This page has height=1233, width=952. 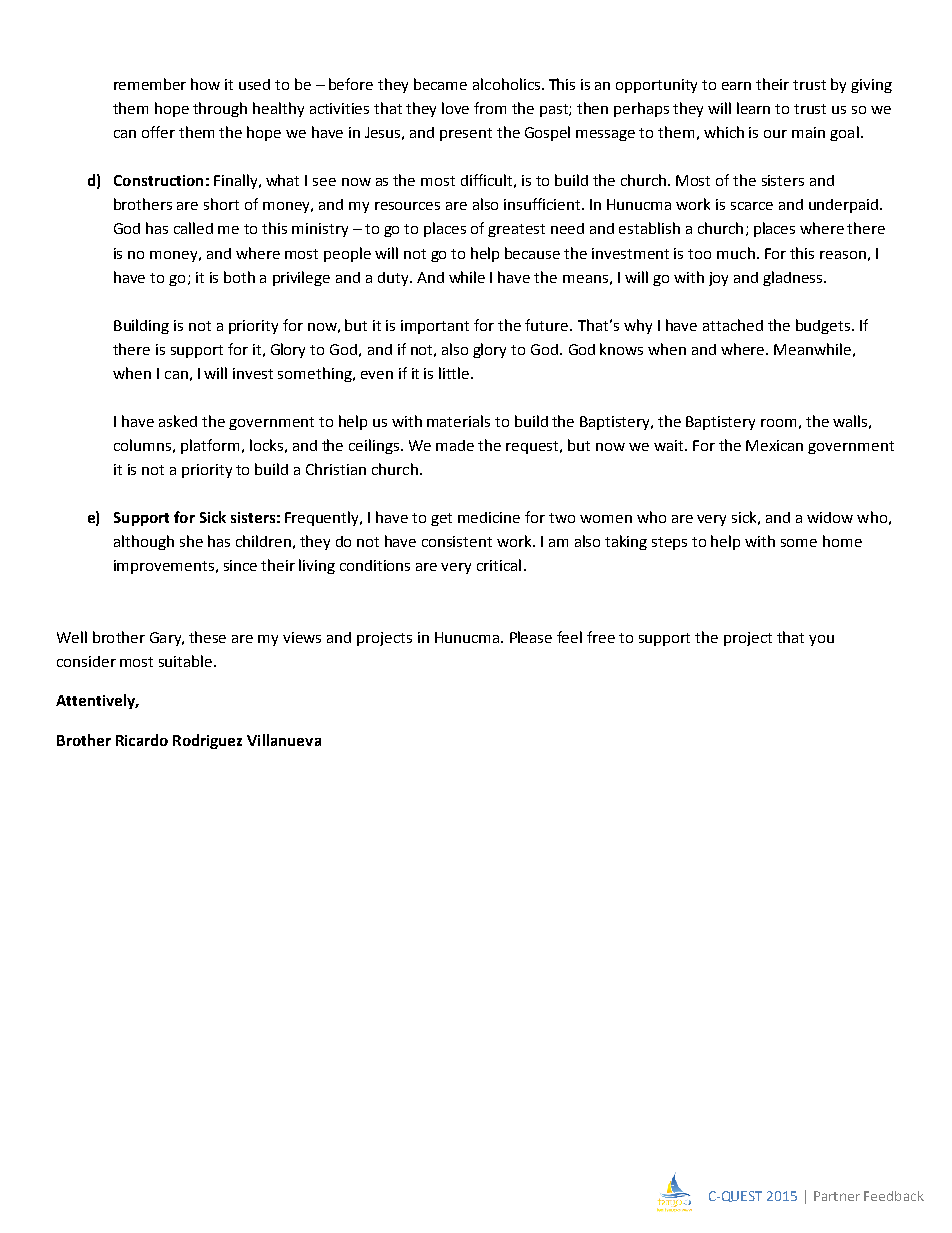 What do you see at coordinates (837, 1196) in the page?
I see `Partner` at bounding box center [837, 1196].
